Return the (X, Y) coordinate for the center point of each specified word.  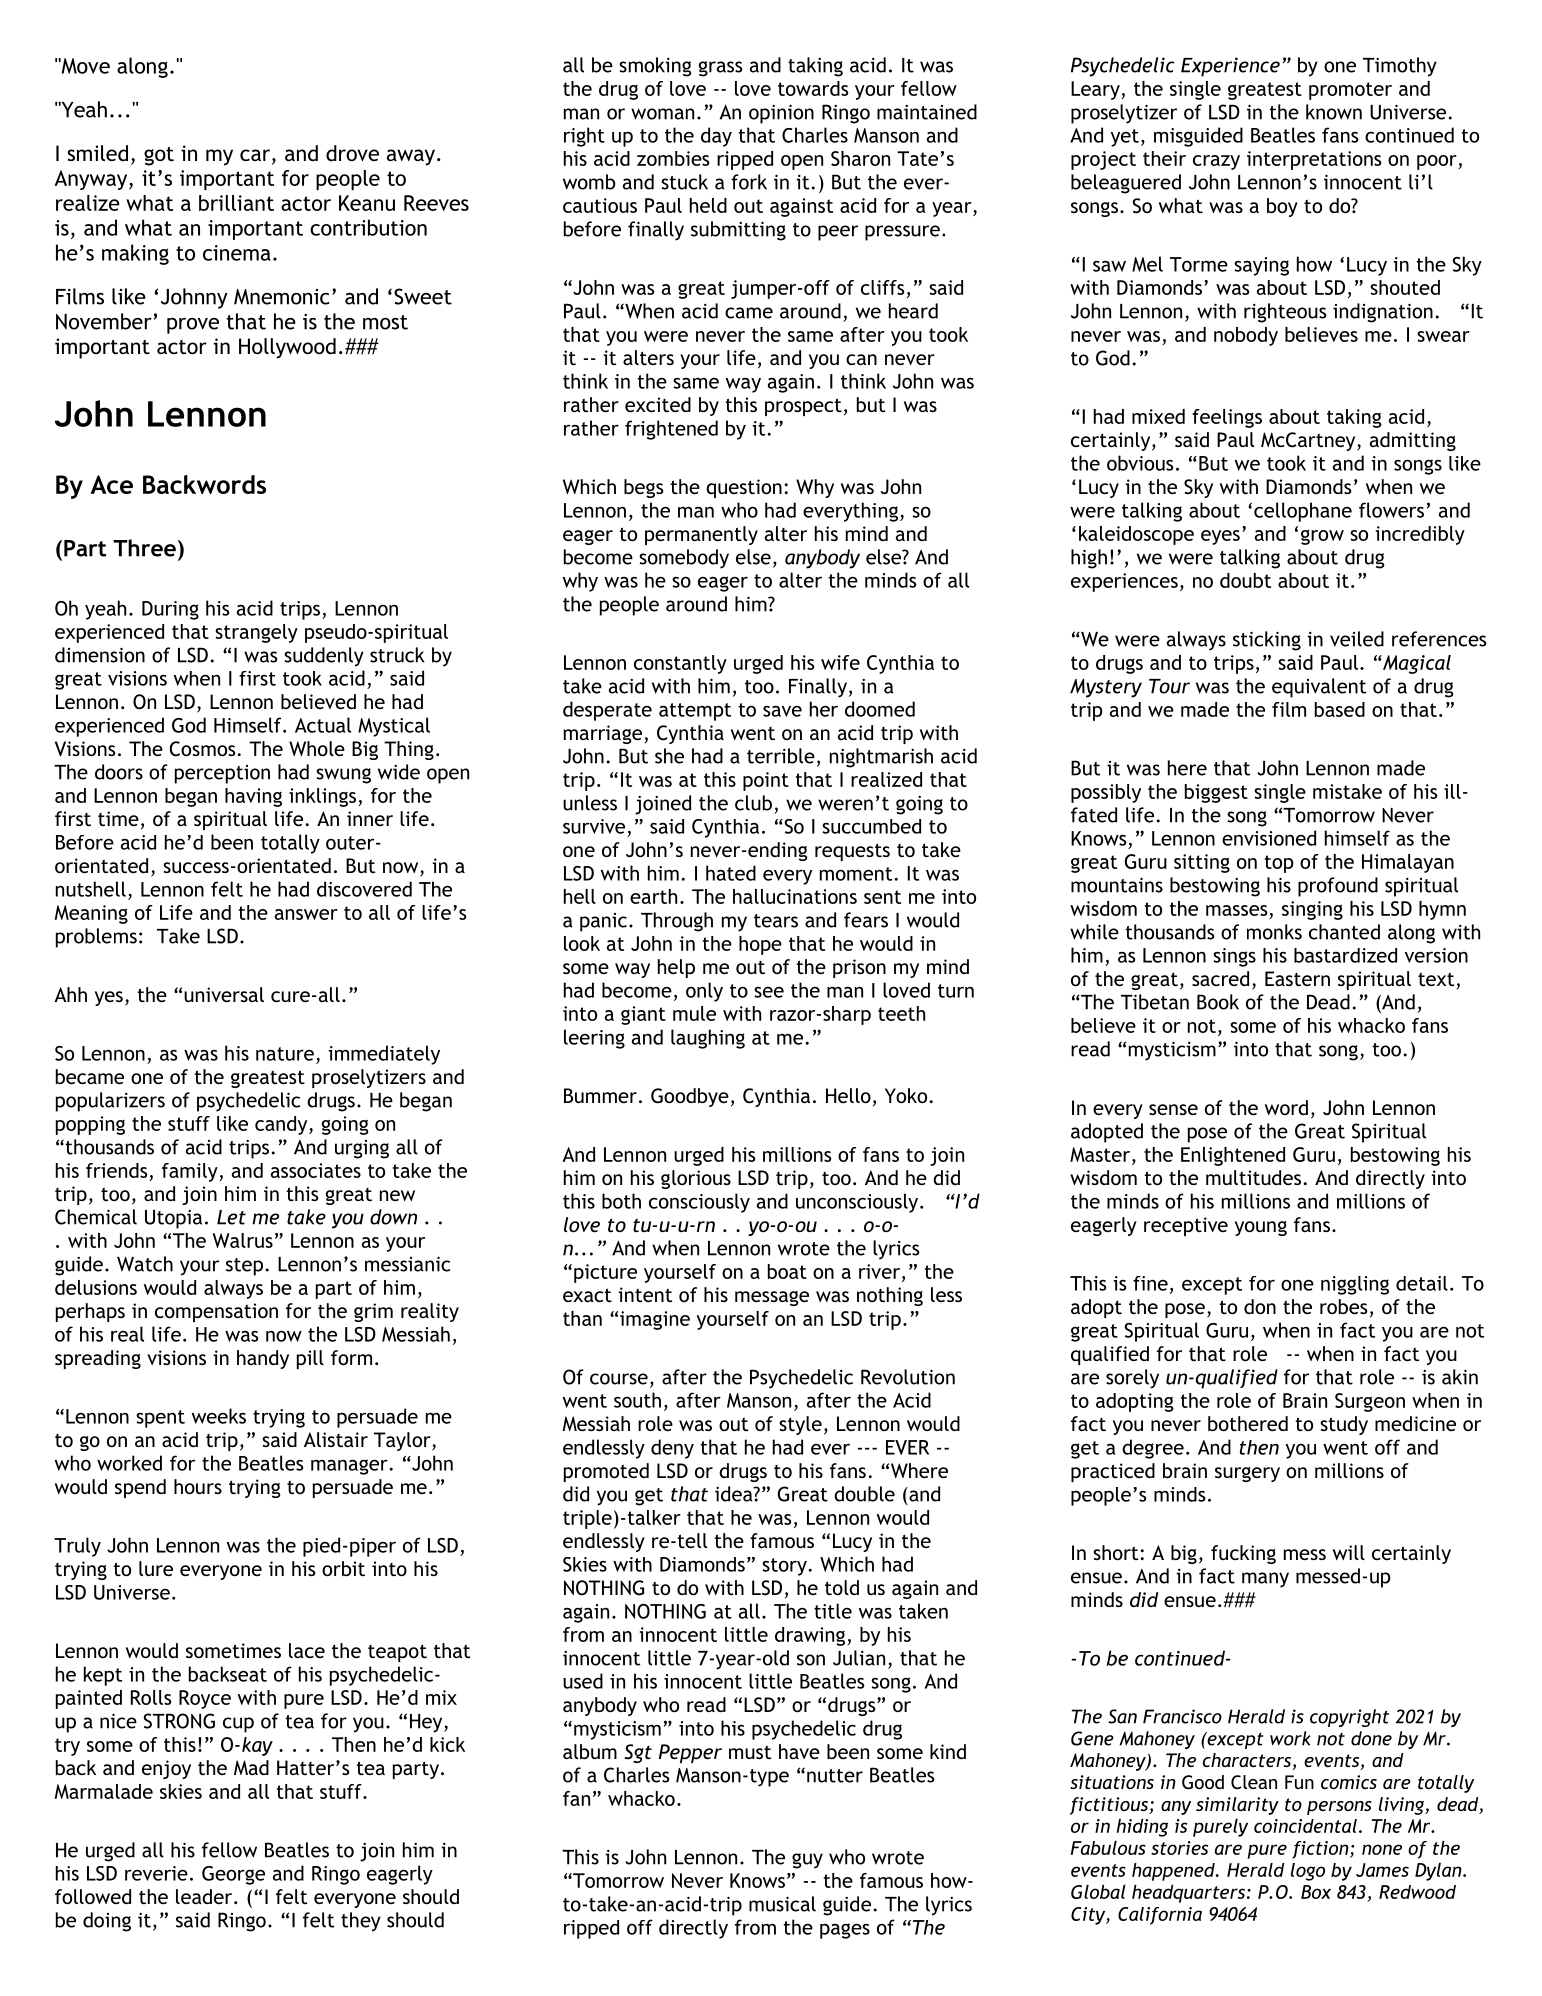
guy (807, 1861)
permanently (701, 535)
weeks (219, 1416)
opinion (781, 114)
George (233, 1875)
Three (144, 548)
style (800, 1425)
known (1334, 112)
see (769, 992)
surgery (1247, 1474)
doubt (1245, 580)
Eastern (1297, 978)
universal (224, 994)
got (159, 156)
